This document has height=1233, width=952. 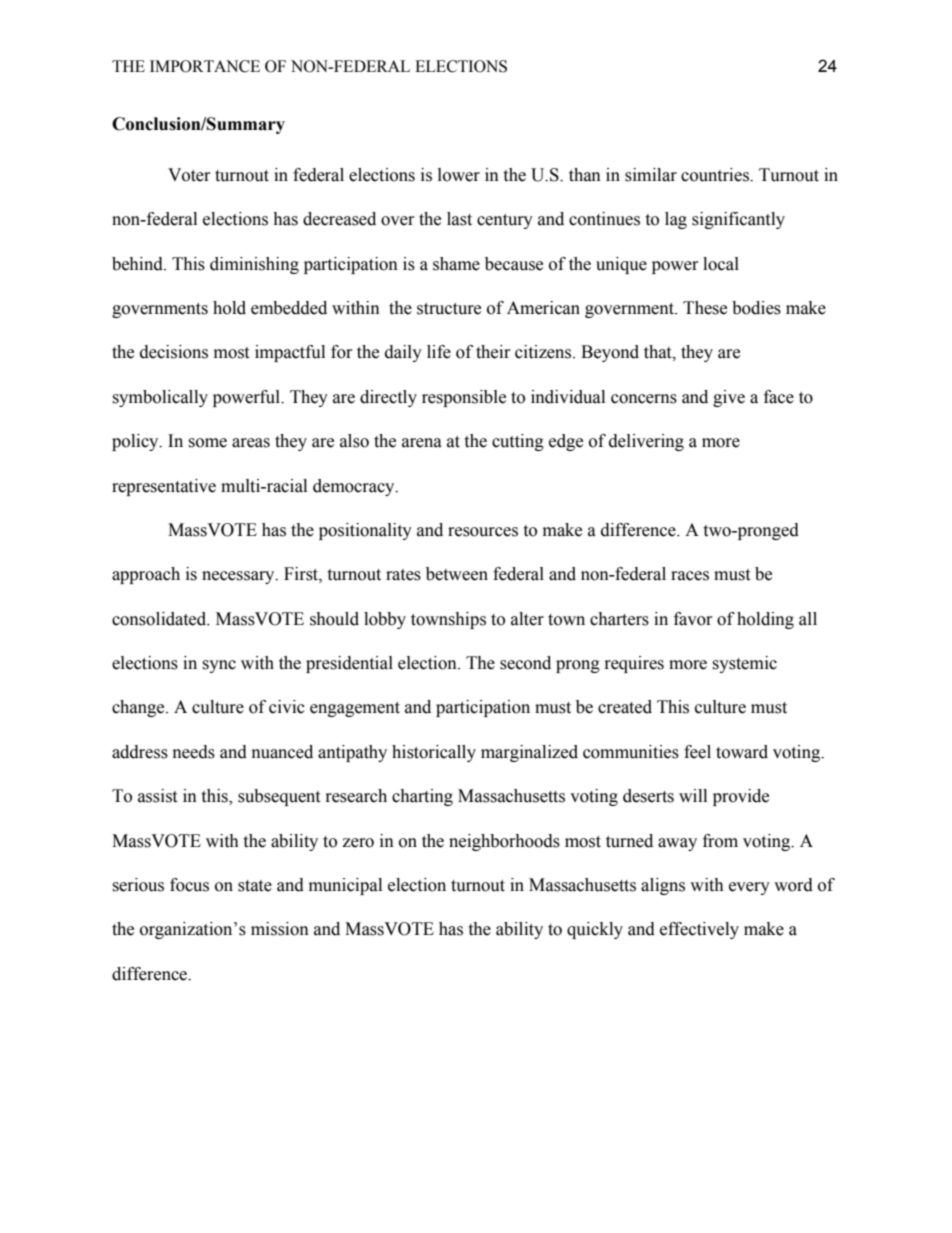 What do you see at coordinates (693, 619) in the document?
I see `favor` at bounding box center [693, 619].
